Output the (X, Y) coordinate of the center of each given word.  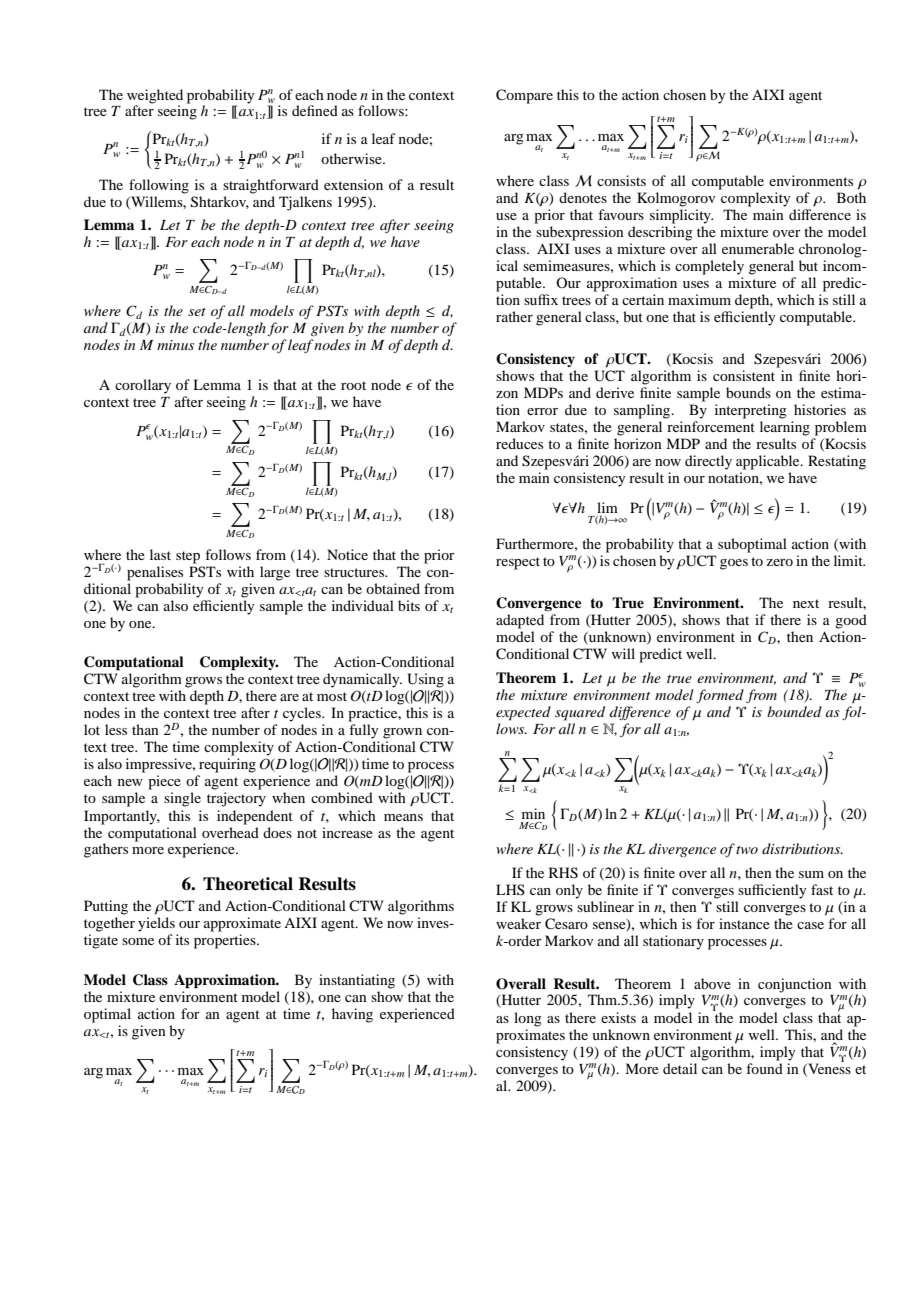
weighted (155, 96)
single (182, 799)
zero (779, 562)
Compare (524, 96)
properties (226, 941)
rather (514, 316)
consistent (744, 375)
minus (175, 345)
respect (518, 563)
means (403, 817)
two (747, 850)
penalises (155, 573)
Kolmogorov (676, 199)
